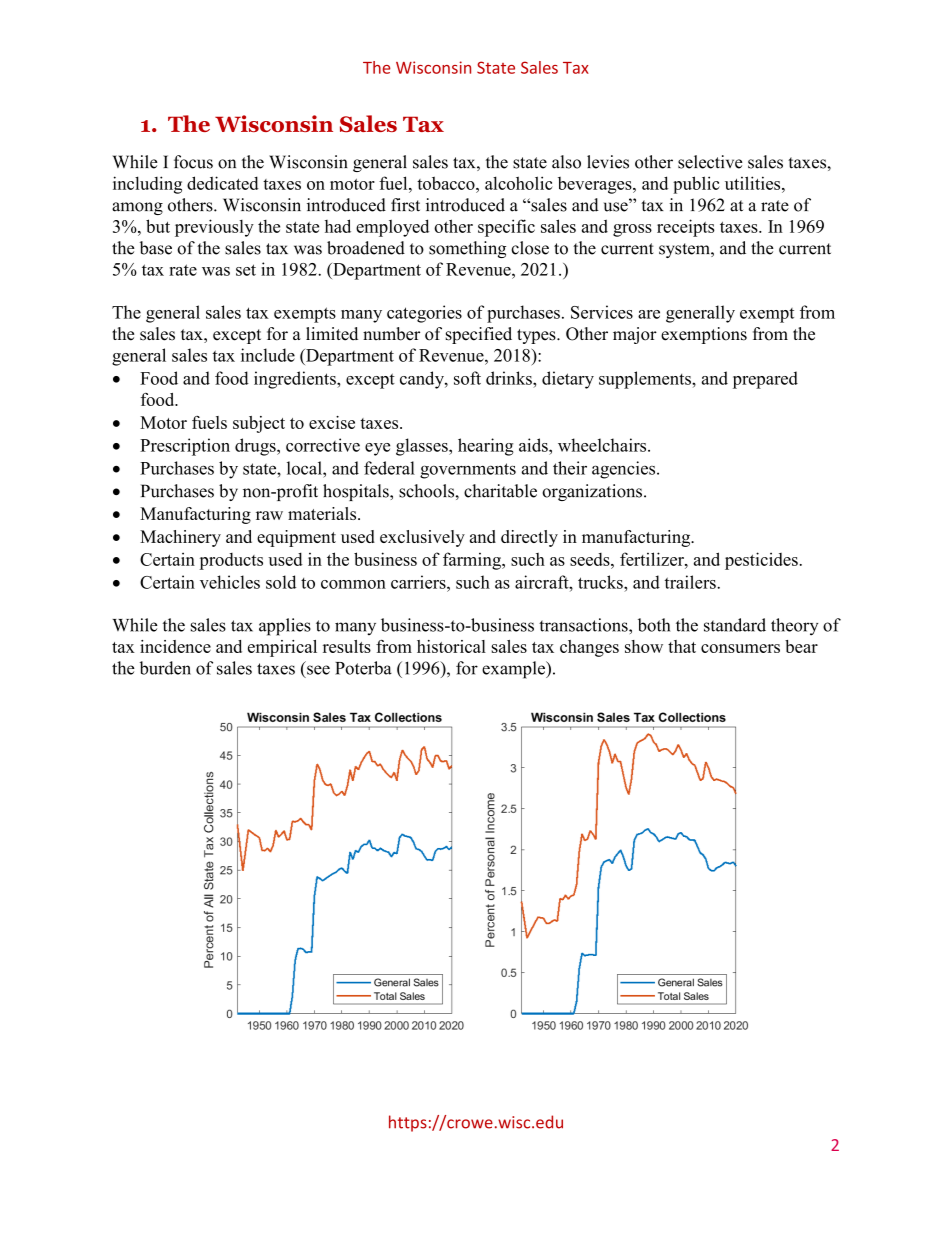  What do you see at coordinates (696, 185) in the screenshot?
I see `public` at bounding box center [696, 185].
